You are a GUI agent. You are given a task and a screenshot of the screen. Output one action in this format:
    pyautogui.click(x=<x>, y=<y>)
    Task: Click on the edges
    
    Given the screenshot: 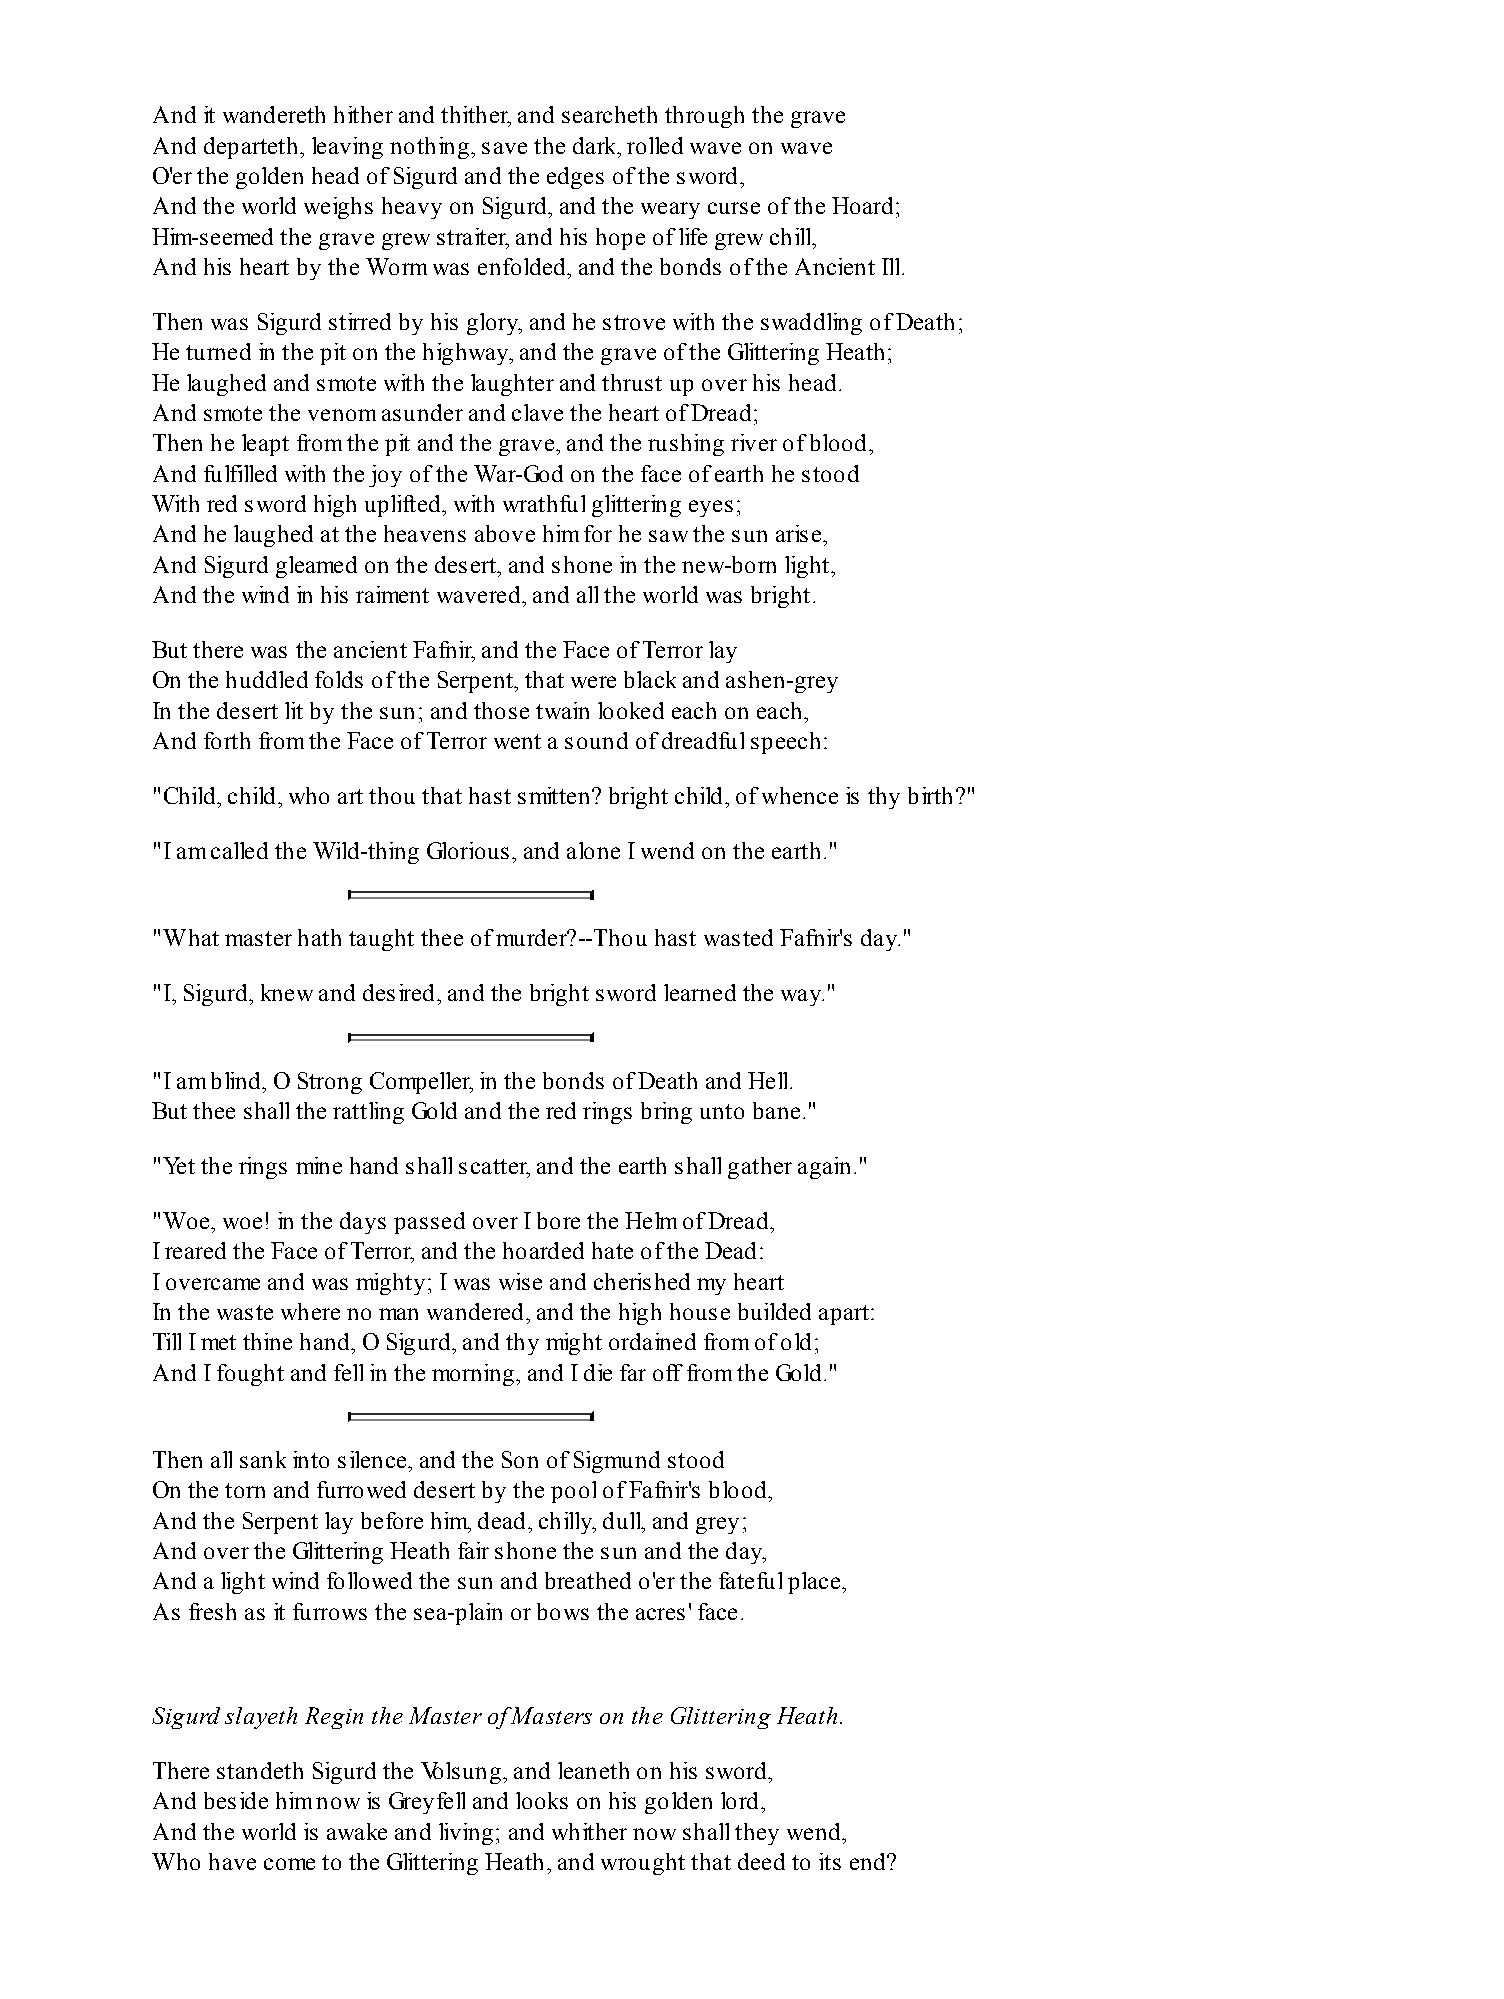 What is the action you would take?
    pyautogui.click(x=575, y=178)
